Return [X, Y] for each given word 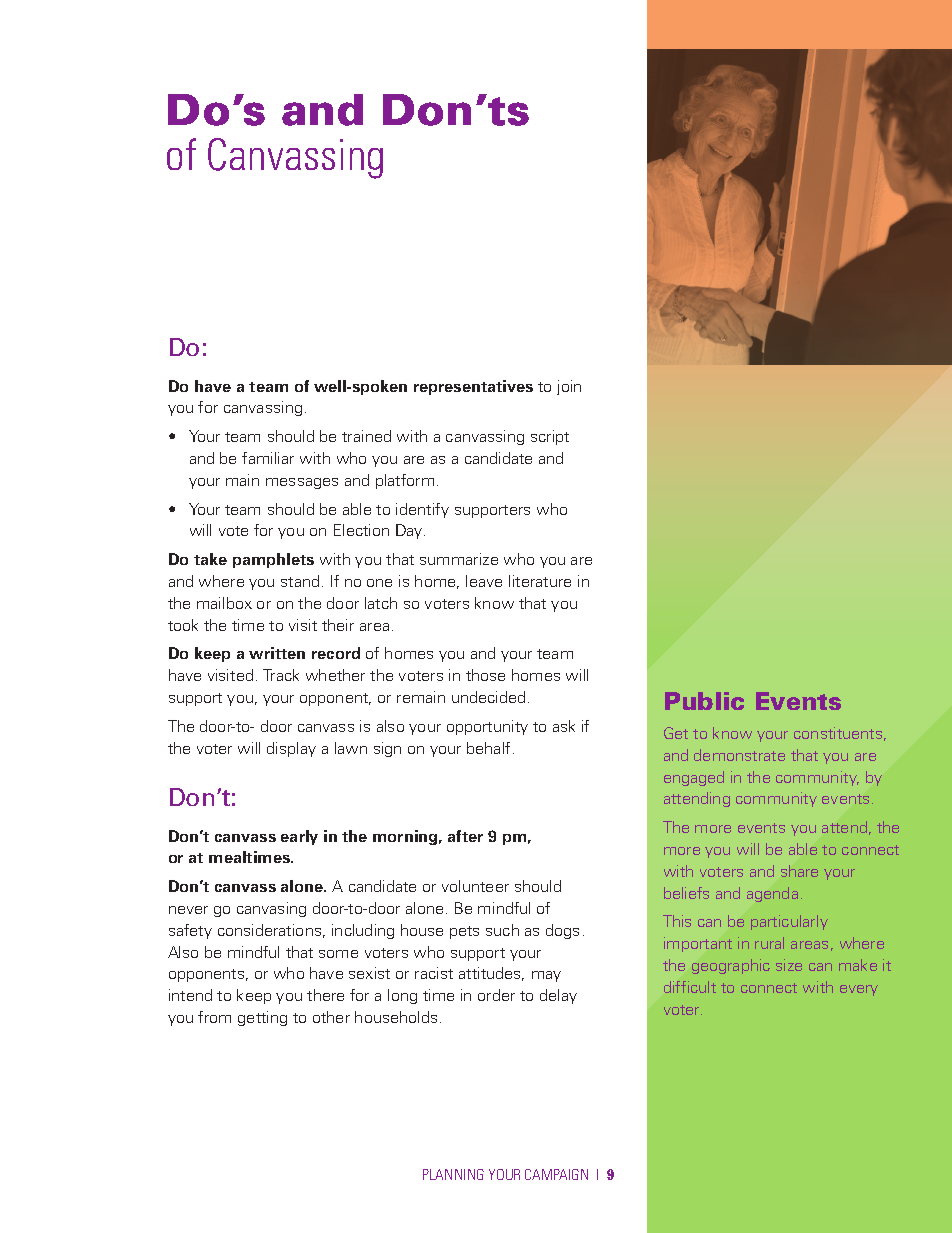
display [291, 749]
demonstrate [739, 755]
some [338, 954]
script [550, 437]
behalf [488, 748]
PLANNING [453, 1174]
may [546, 976]
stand [300, 581]
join [569, 387]
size [789, 965]
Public [704, 701]
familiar [268, 458]
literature [540, 581]
